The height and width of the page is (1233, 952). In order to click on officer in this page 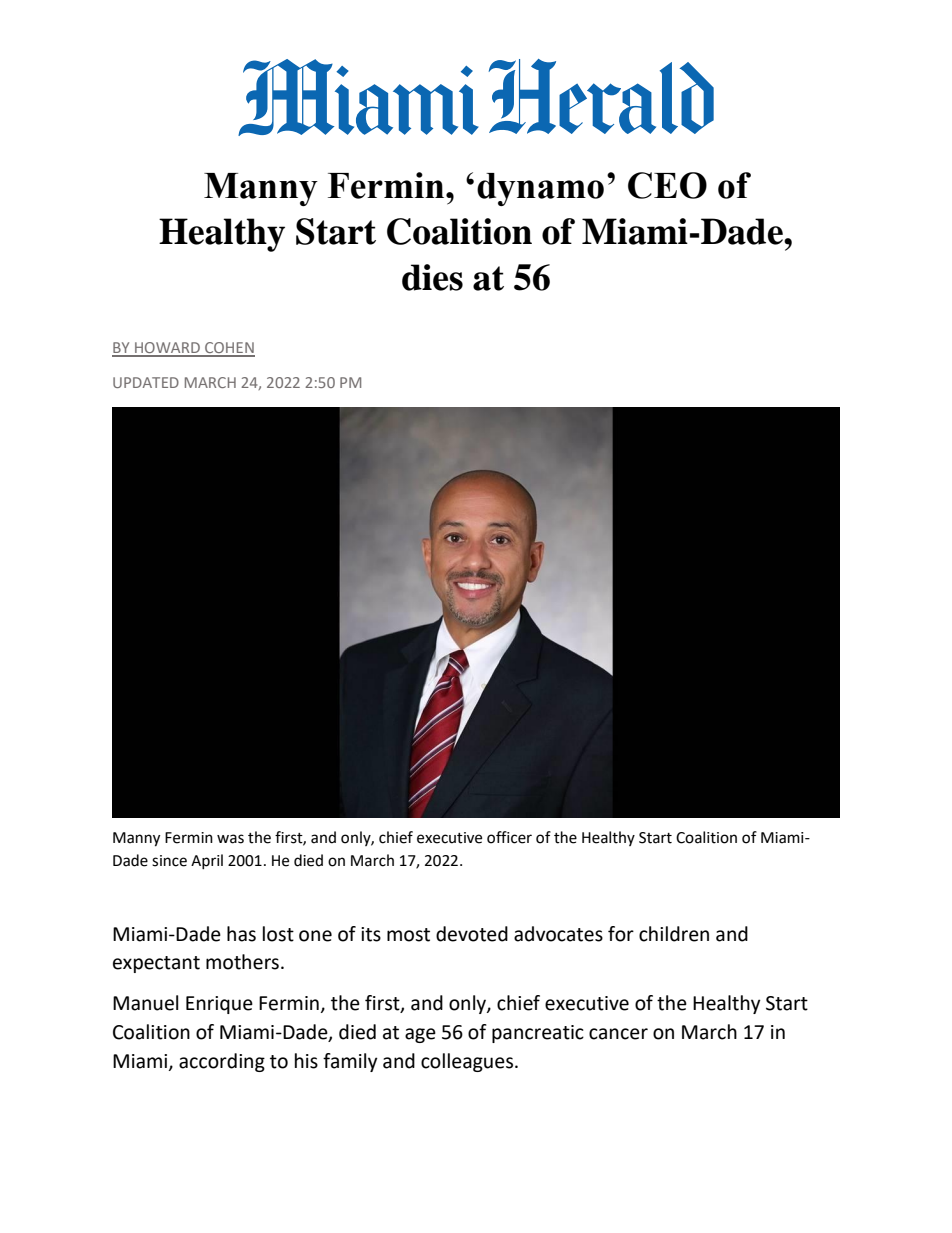, I will do `click(509, 837)`.
